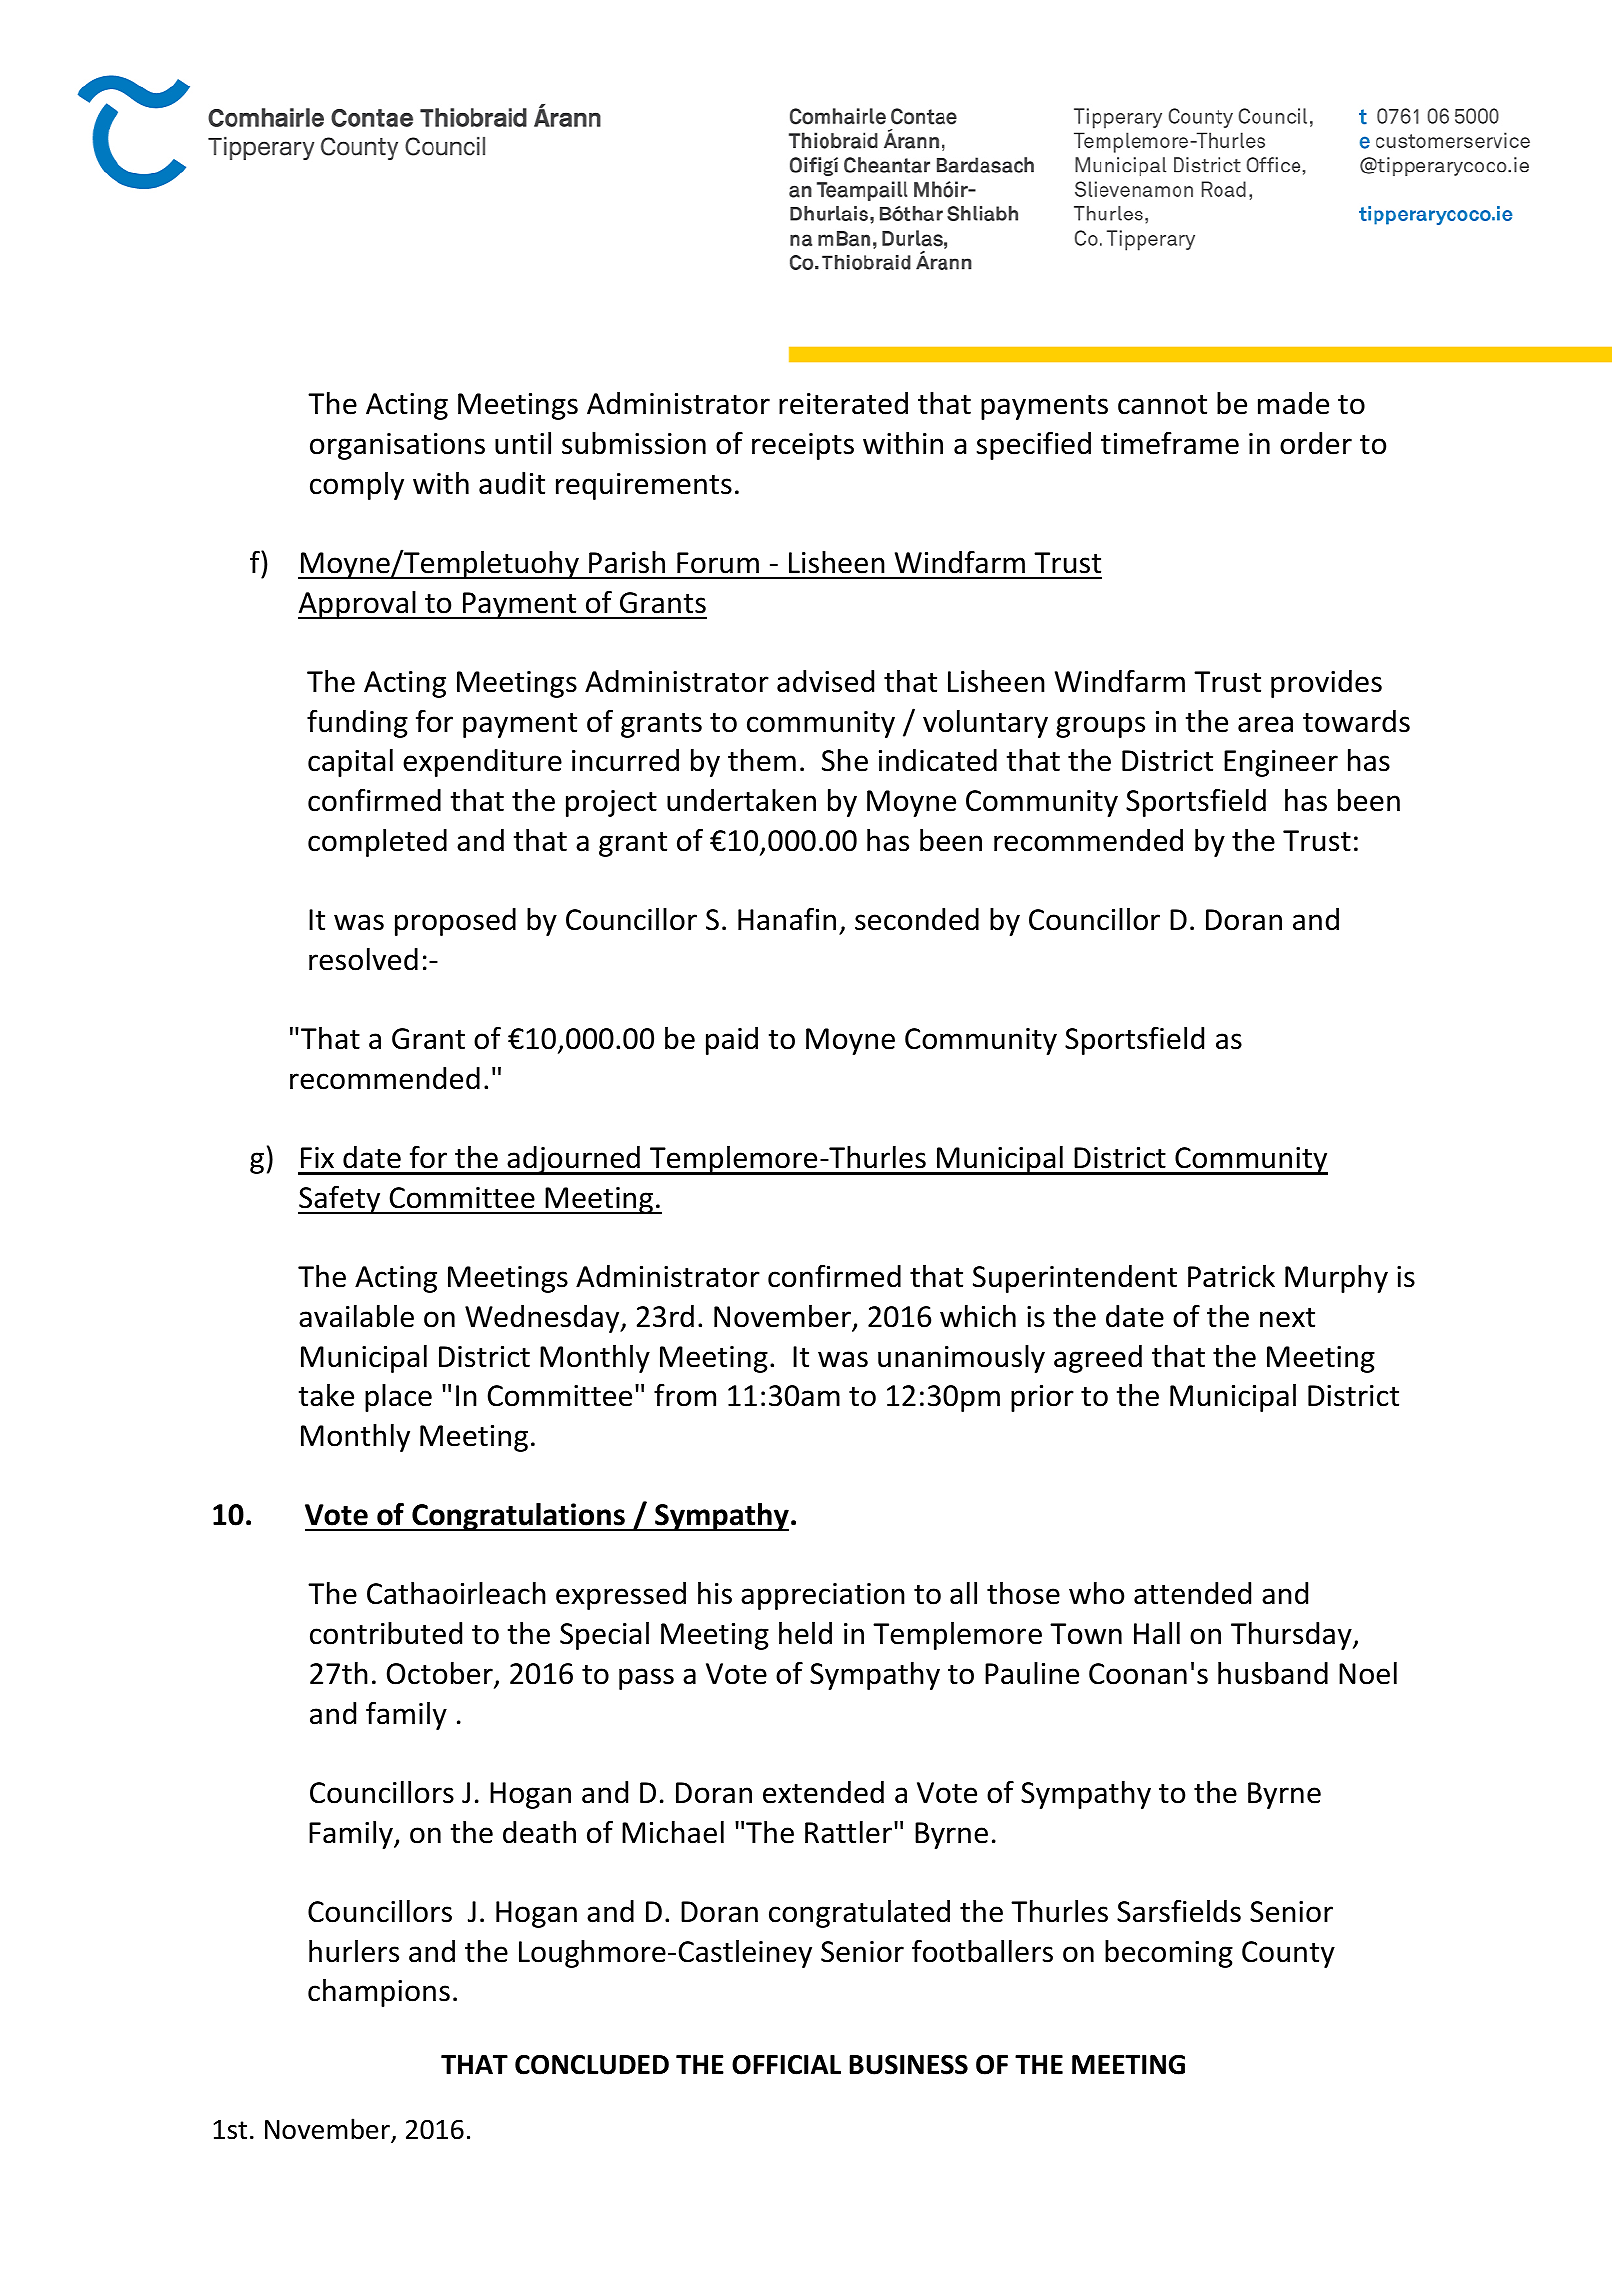 The image size is (1612, 2280). What do you see at coordinates (1170, 443) in the screenshot?
I see `timeframe` at bounding box center [1170, 443].
